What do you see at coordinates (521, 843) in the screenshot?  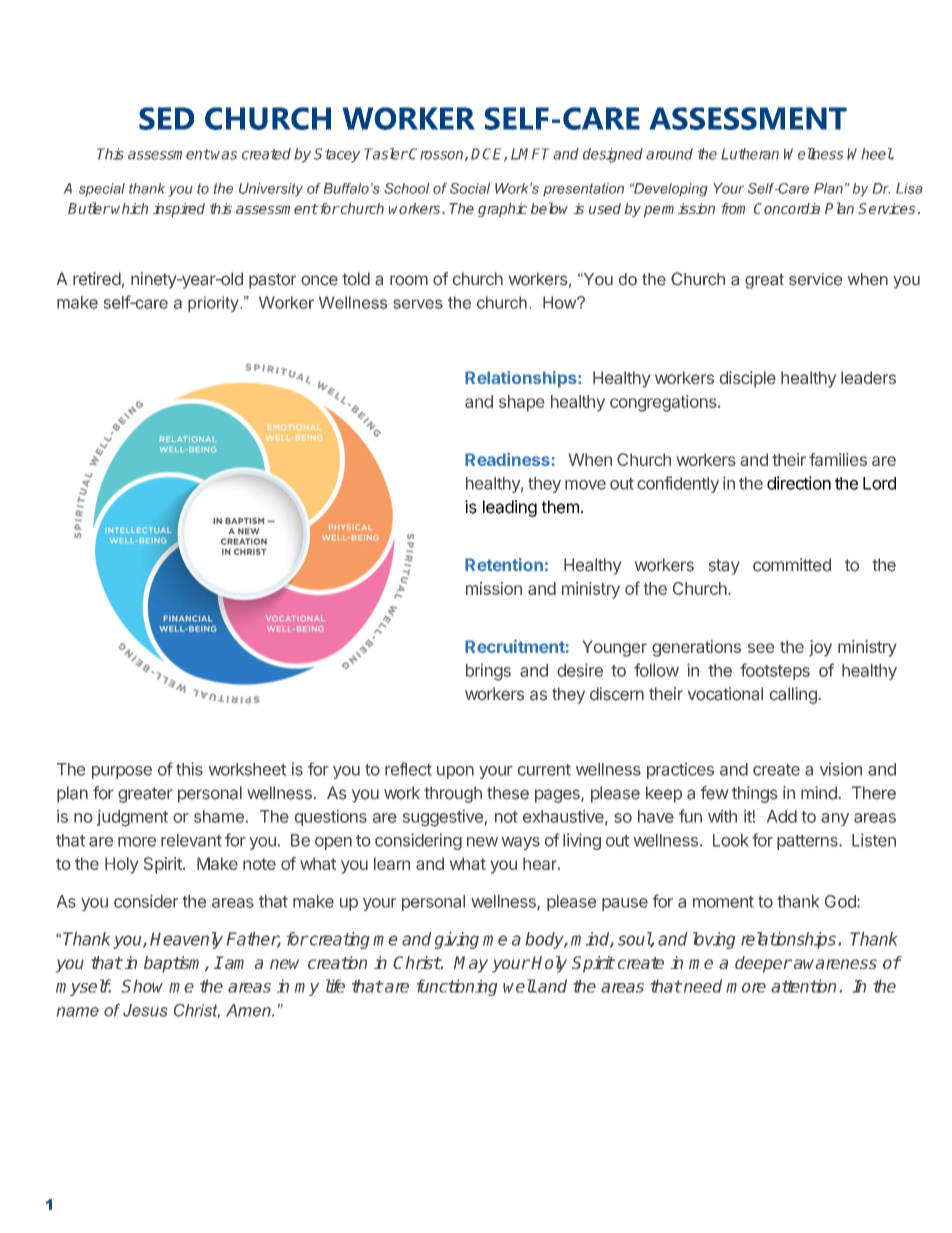 I see `ways` at bounding box center [521, 843].
